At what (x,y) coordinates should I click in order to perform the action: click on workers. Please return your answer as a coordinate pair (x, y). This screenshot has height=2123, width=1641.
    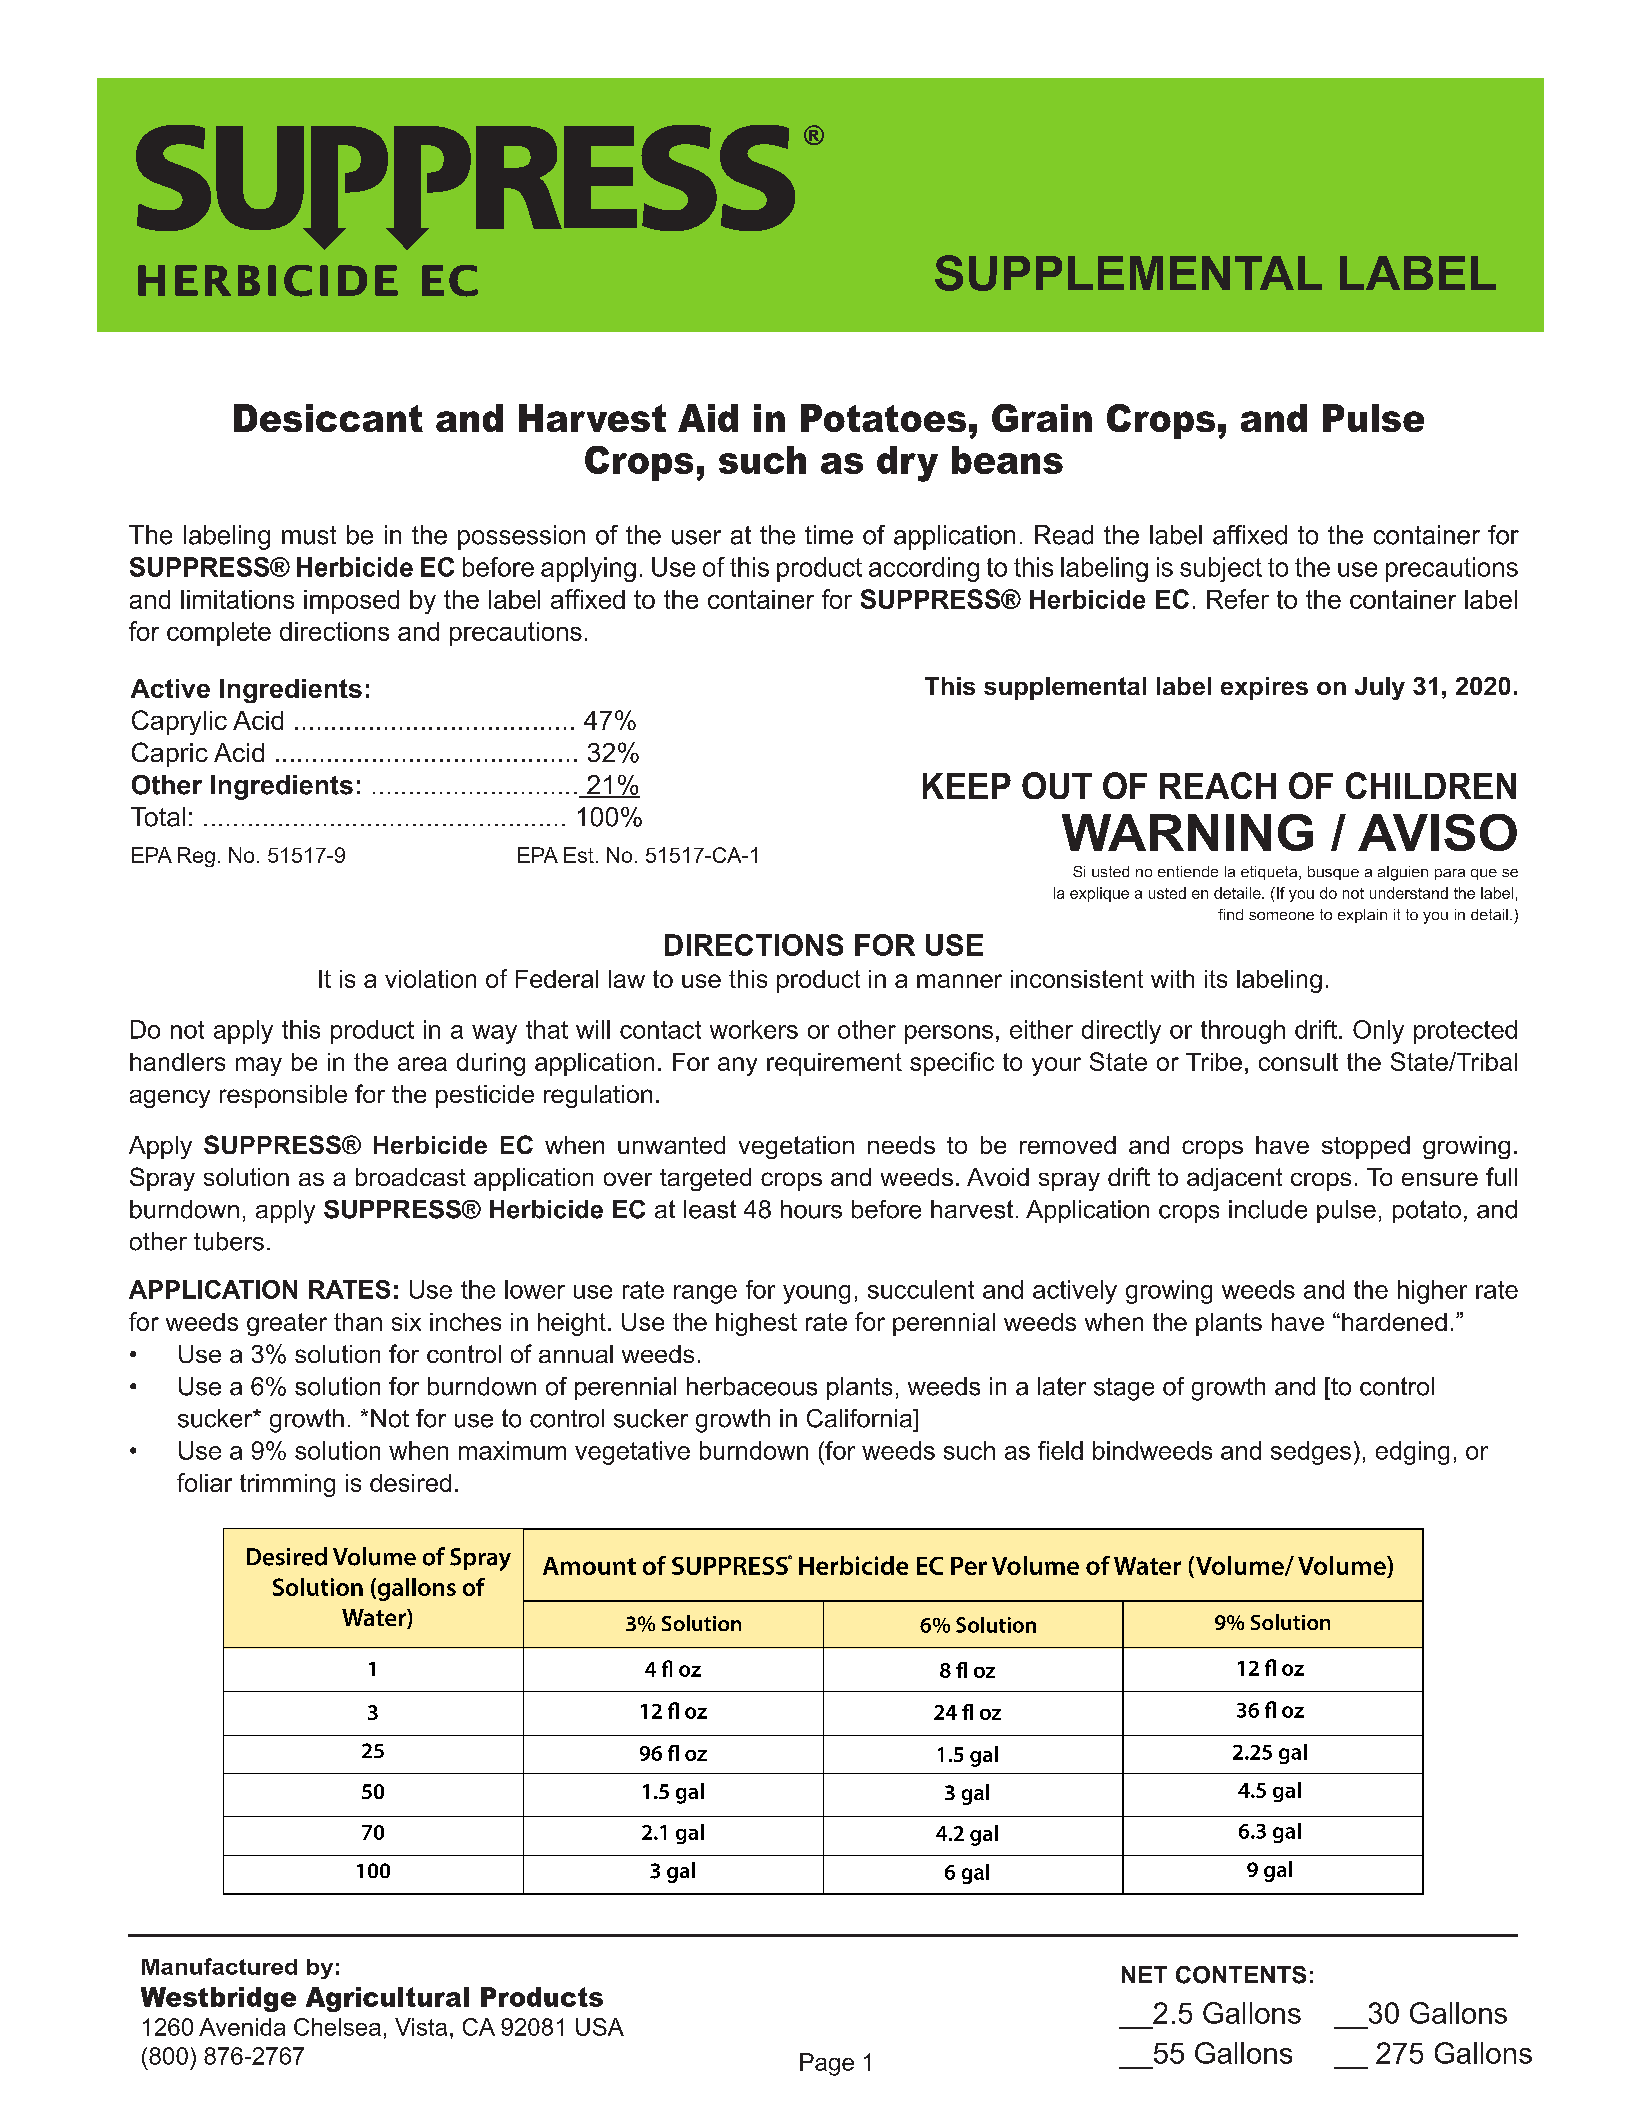
    Looking at the image, I should click on (754, 1029).
